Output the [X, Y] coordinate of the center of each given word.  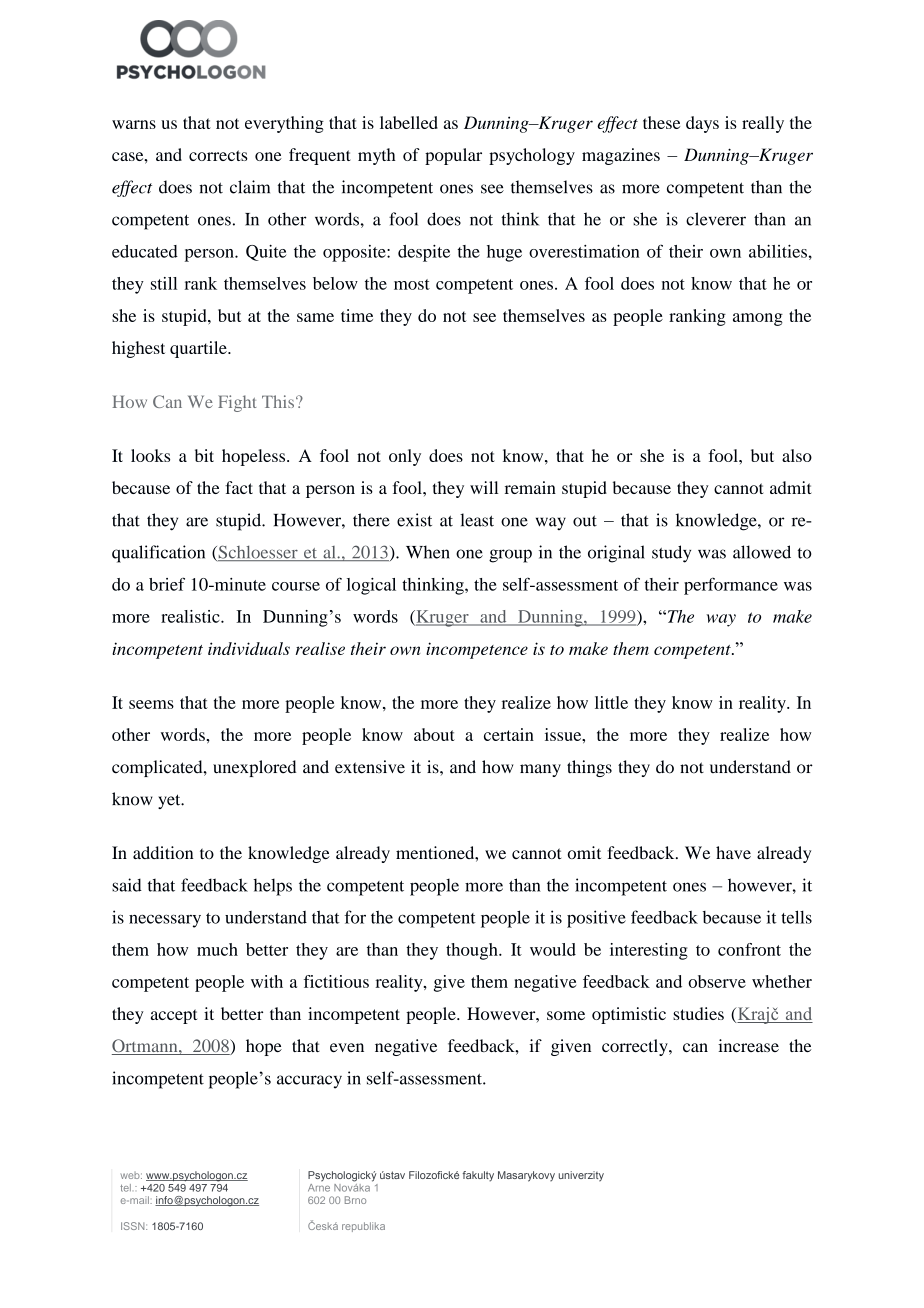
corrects [218, 155]
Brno [355, 1200]
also [797, 455]
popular [453, 156]
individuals [249, 648]
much [217, 949]
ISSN [134, 1226]
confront [749, 949]
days [702, 124]
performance [731, 586]
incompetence [477, 650]
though [473, 951]
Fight [237, 403]
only [405, 457]
